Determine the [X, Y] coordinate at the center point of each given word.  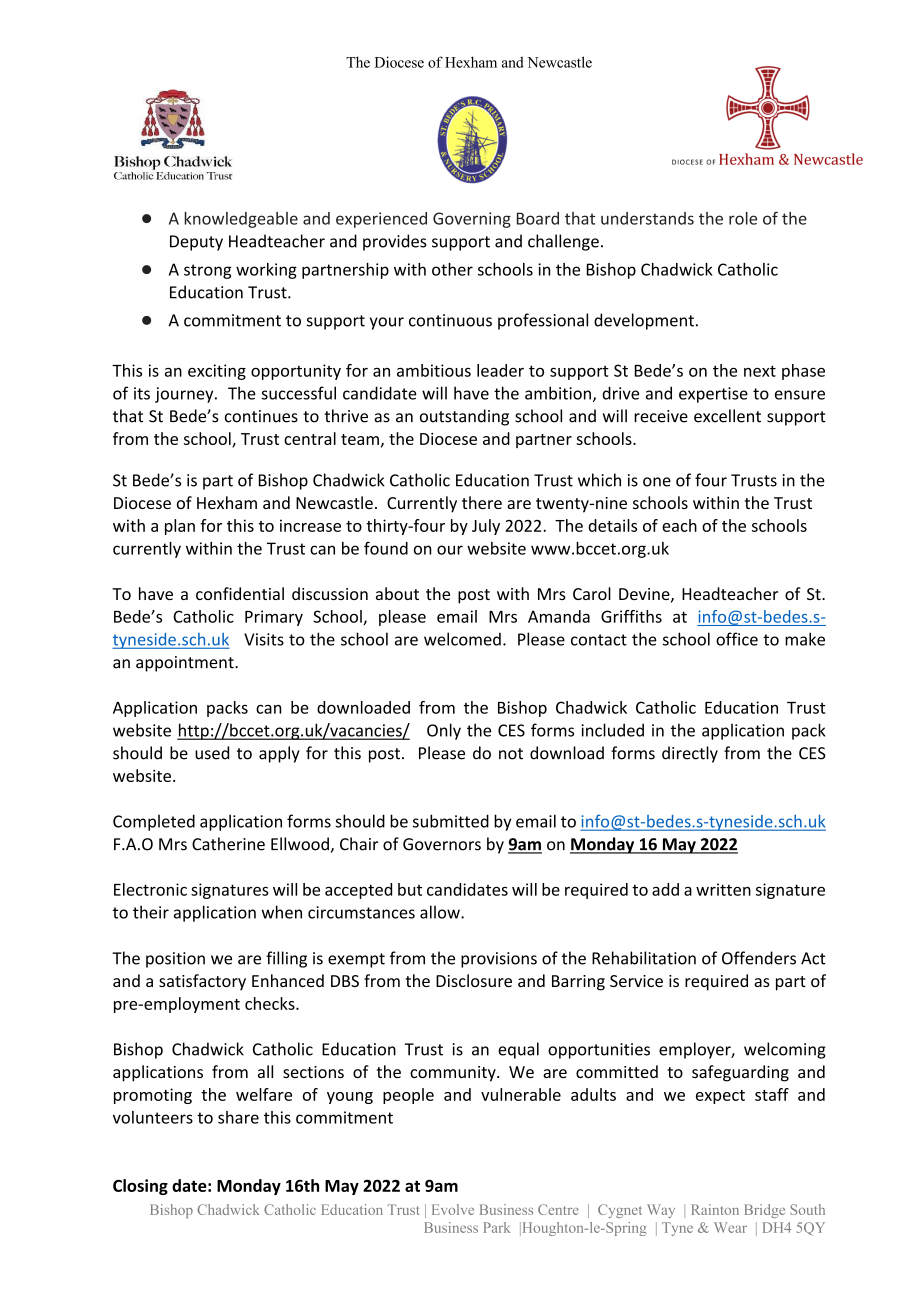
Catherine [228, 844]
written [723, 889]
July [486, 527]
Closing [140, 1187]
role [743, 218]
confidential [240, 593]
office [737, 639]
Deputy [196, 243]
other [452, 269]
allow [441, 912]
